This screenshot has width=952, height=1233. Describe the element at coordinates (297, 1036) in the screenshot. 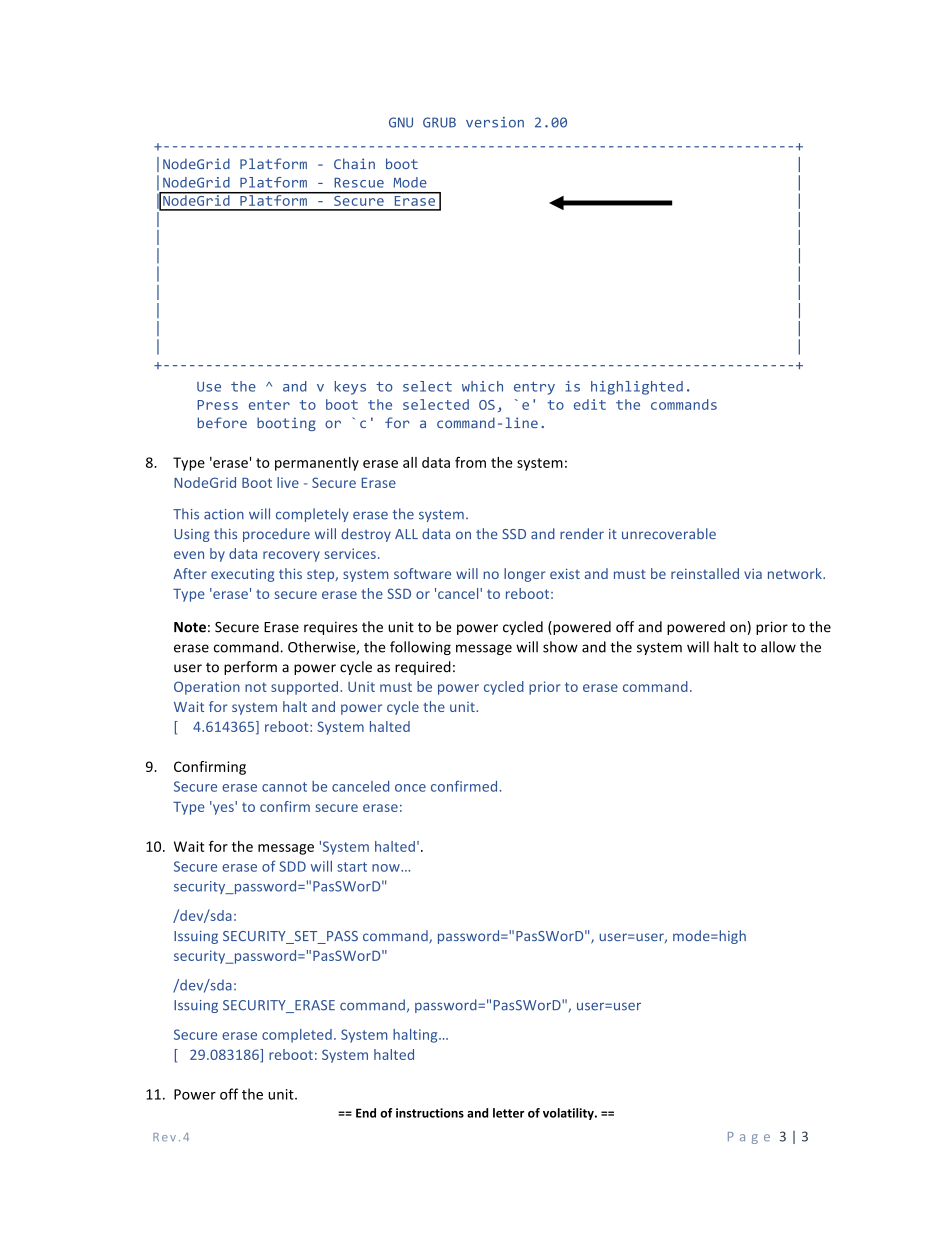

I see `completed` at that location.
